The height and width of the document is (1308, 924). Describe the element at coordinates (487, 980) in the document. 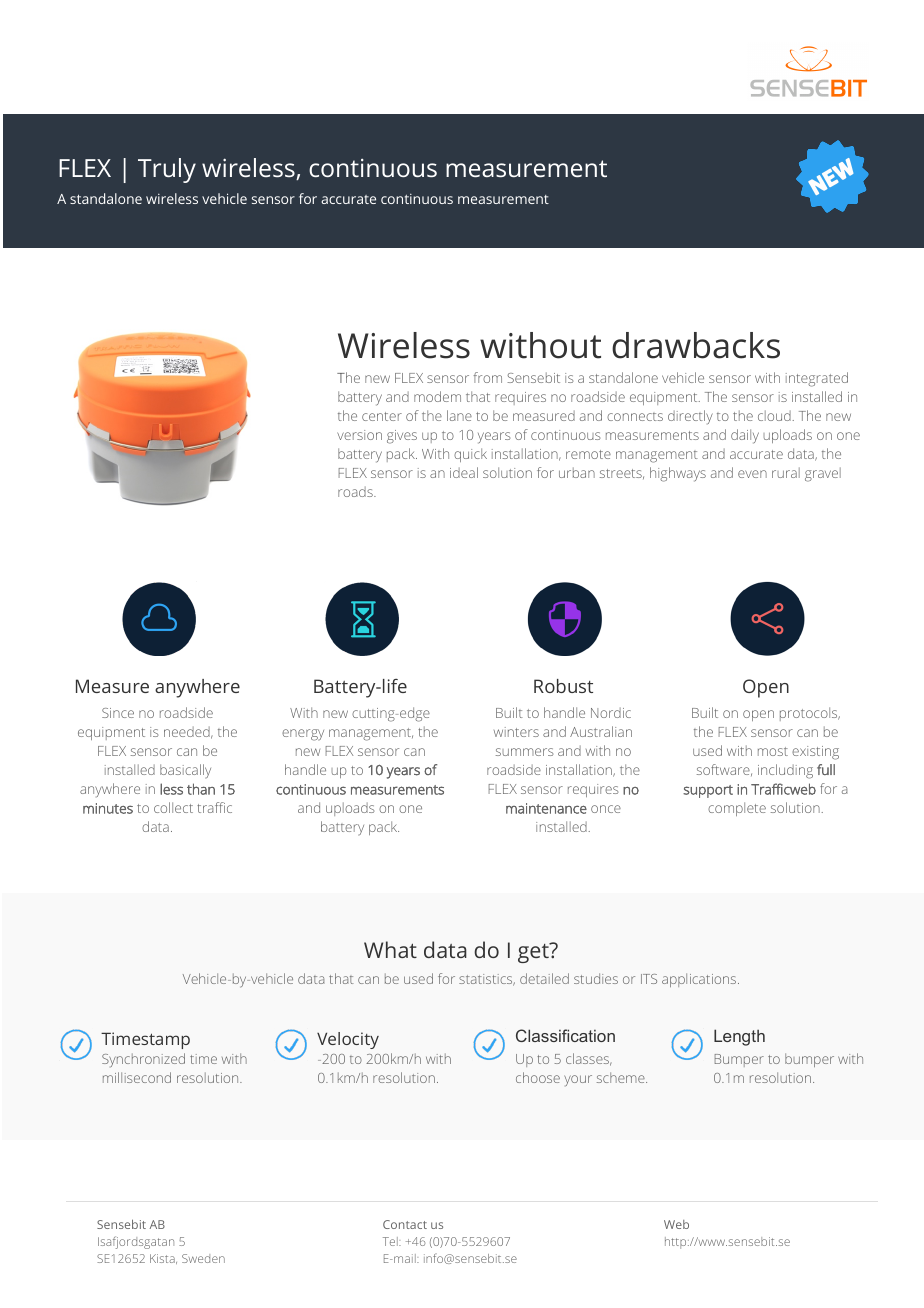

I see `statistics` at that location.
